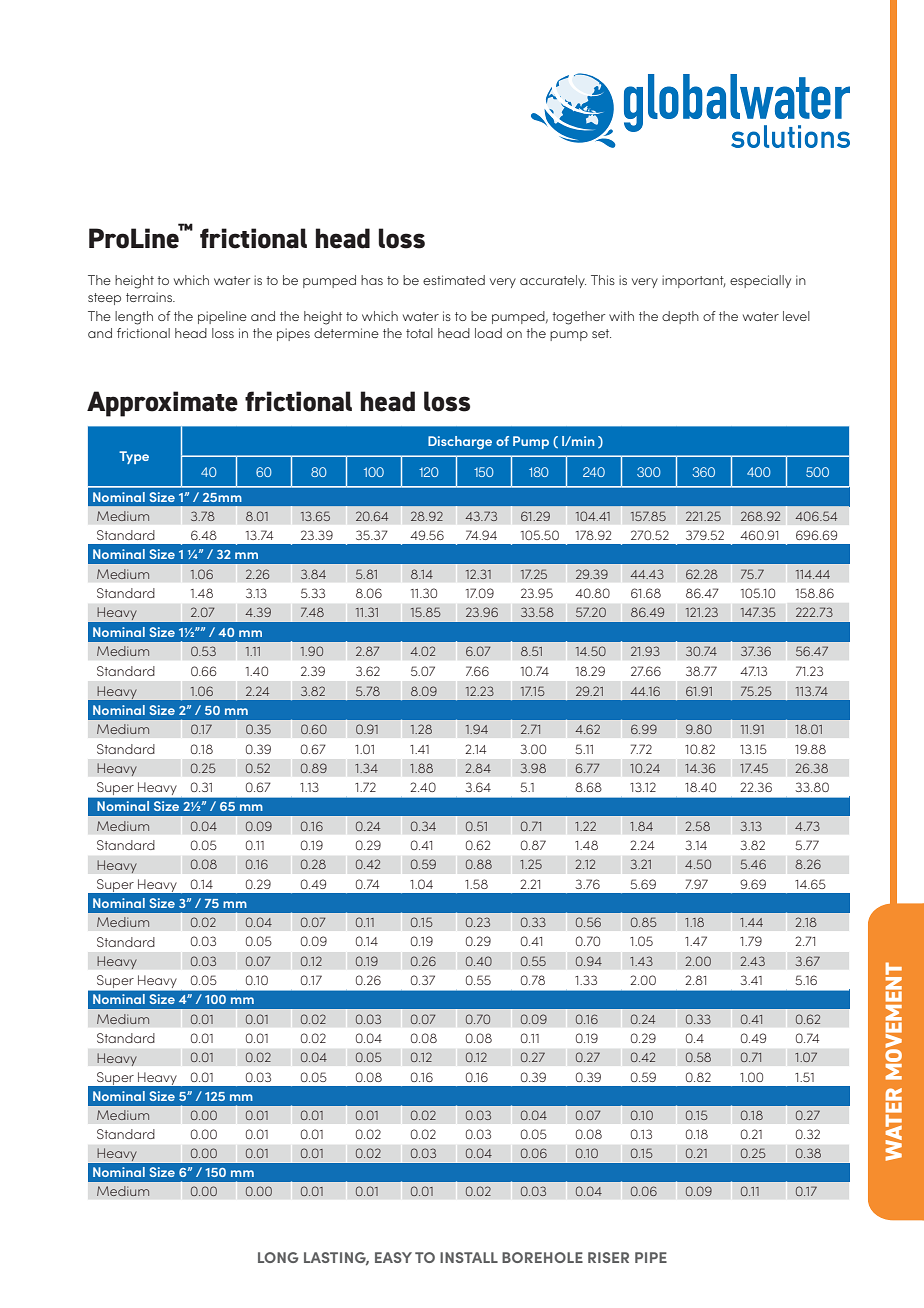 This image has width=924, height=1308. Describe the element at coordinates (134, 457) in the image. I see `Type` at that location.
